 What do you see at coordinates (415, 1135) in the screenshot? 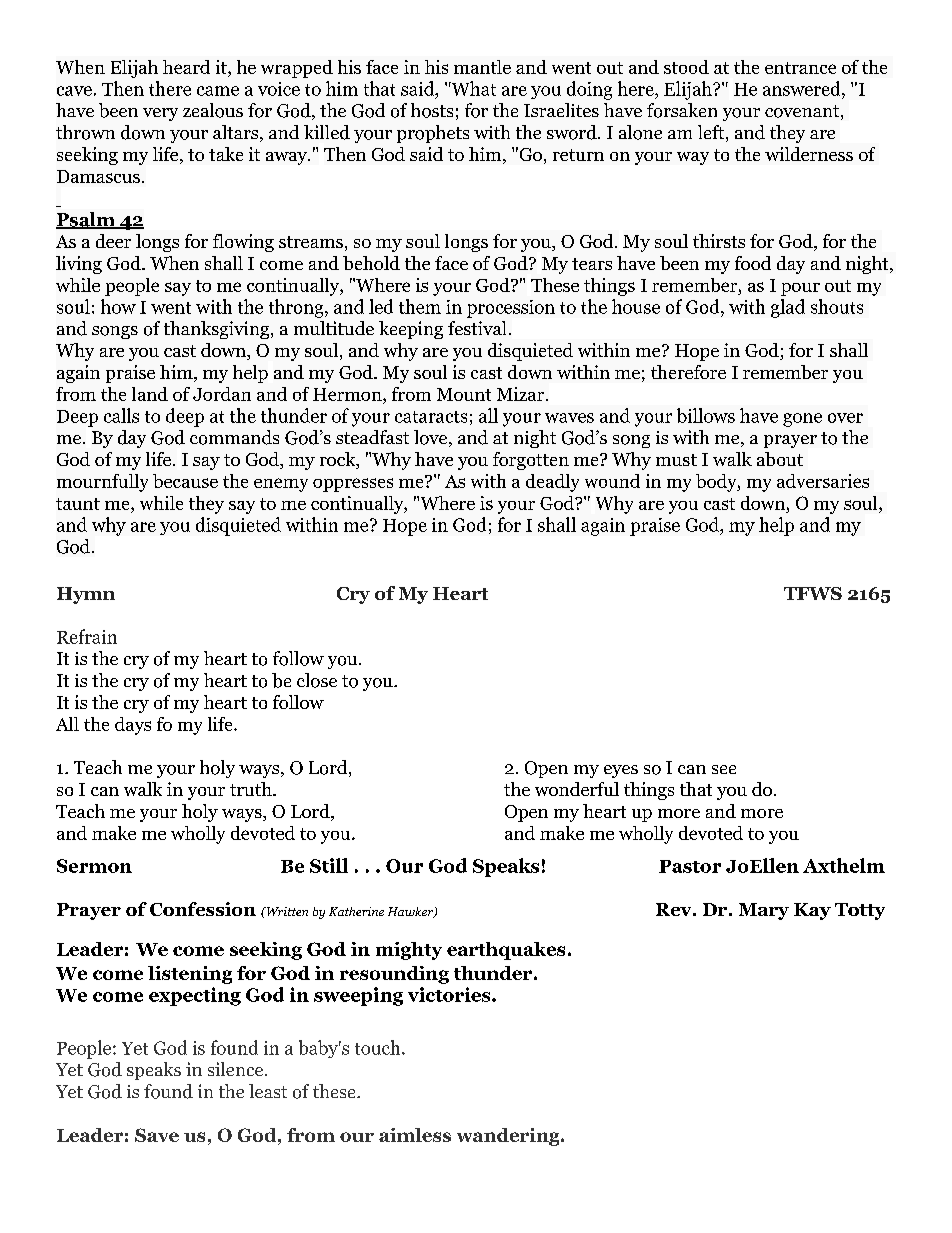
I see `aimless` at bounding box center [415, 1135].
